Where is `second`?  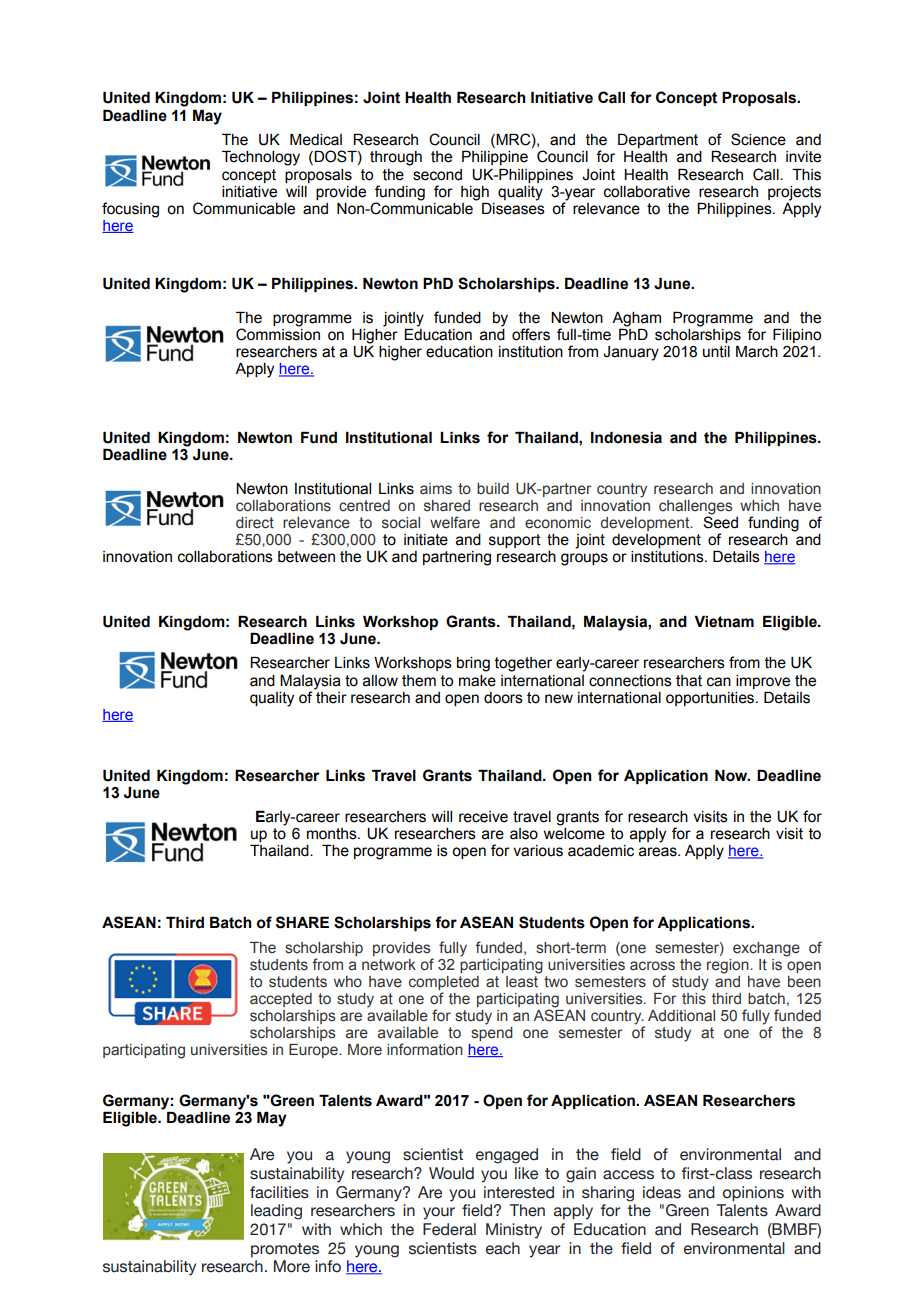 second is located at coordinates (437, 175).
